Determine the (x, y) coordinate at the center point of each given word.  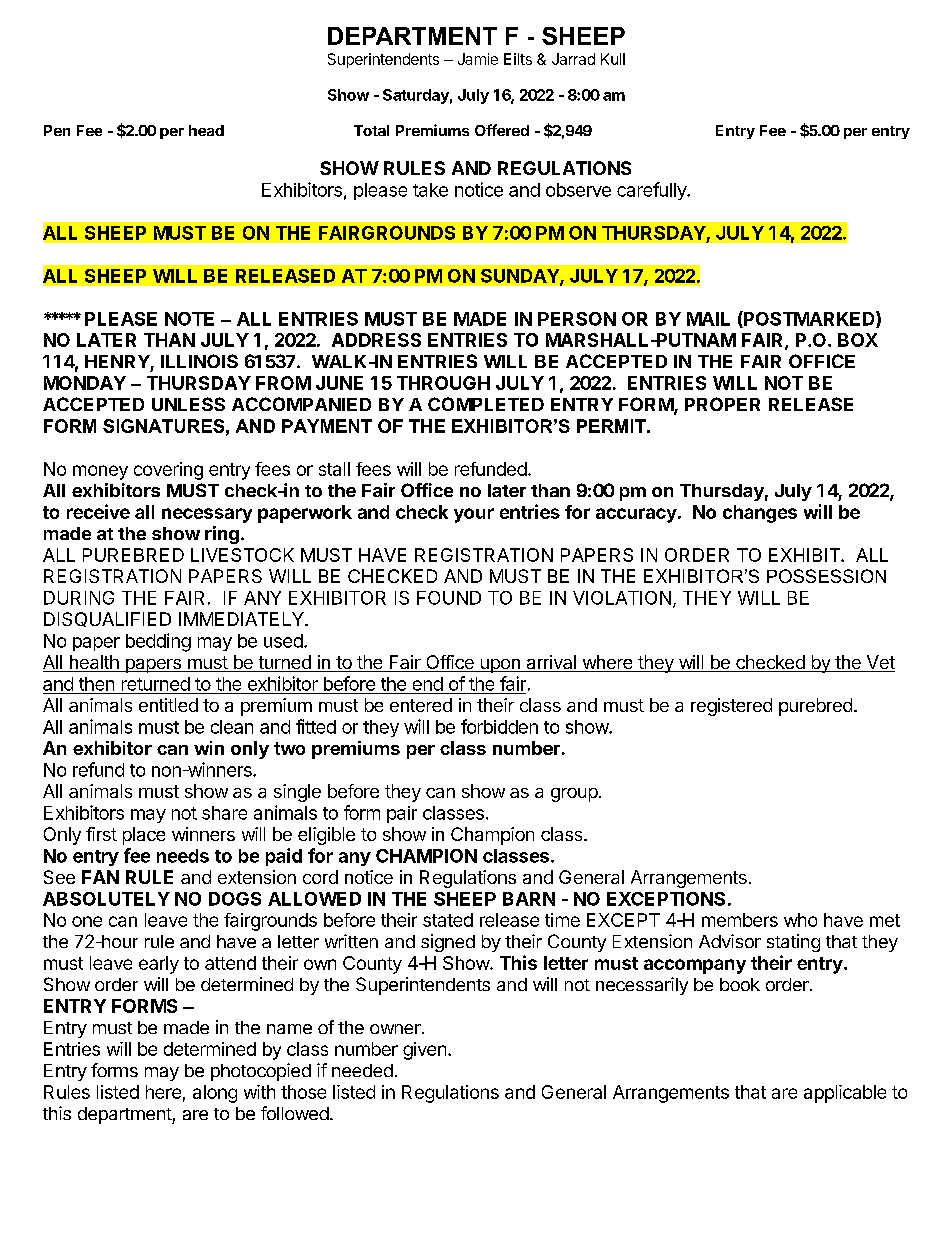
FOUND (449, 598)
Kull (613, 59)
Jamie (478, 59)
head (206, 130)
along (215, 1094)
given (424, 1051)
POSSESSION (826, 576)
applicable (845, 1094)
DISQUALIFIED (107, 619)
